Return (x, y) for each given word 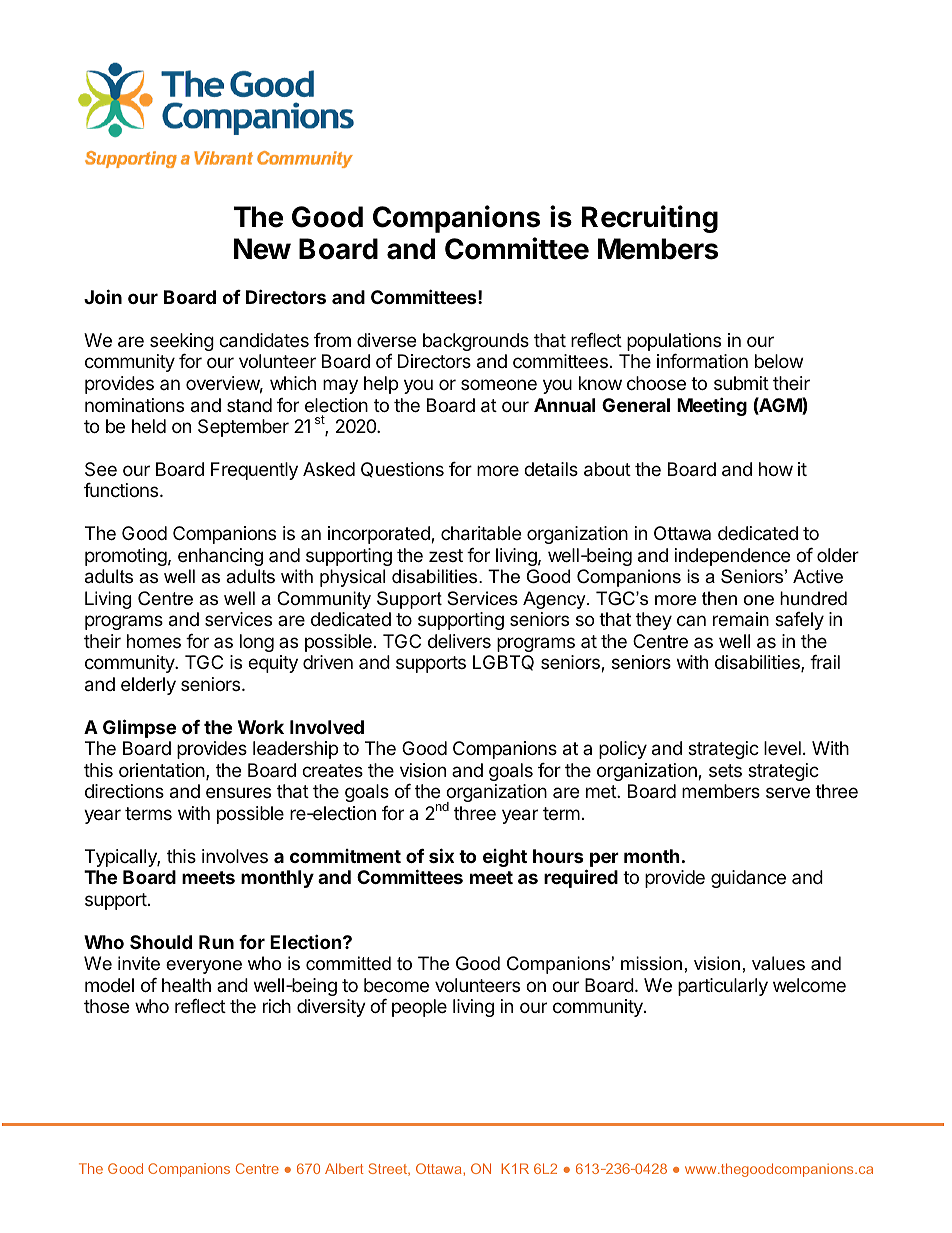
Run (216, 942)
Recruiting (650, 219)
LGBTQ (503, 663)
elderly (148, 686)
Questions (402, 470)
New (262, 249)
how (776, 469)
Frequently (254, 471)
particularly (723, 987)
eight (505, 858)
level (782, 748)
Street (389, 1169)
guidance (748, 879)
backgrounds (476, 342)
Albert (344, 1168)
